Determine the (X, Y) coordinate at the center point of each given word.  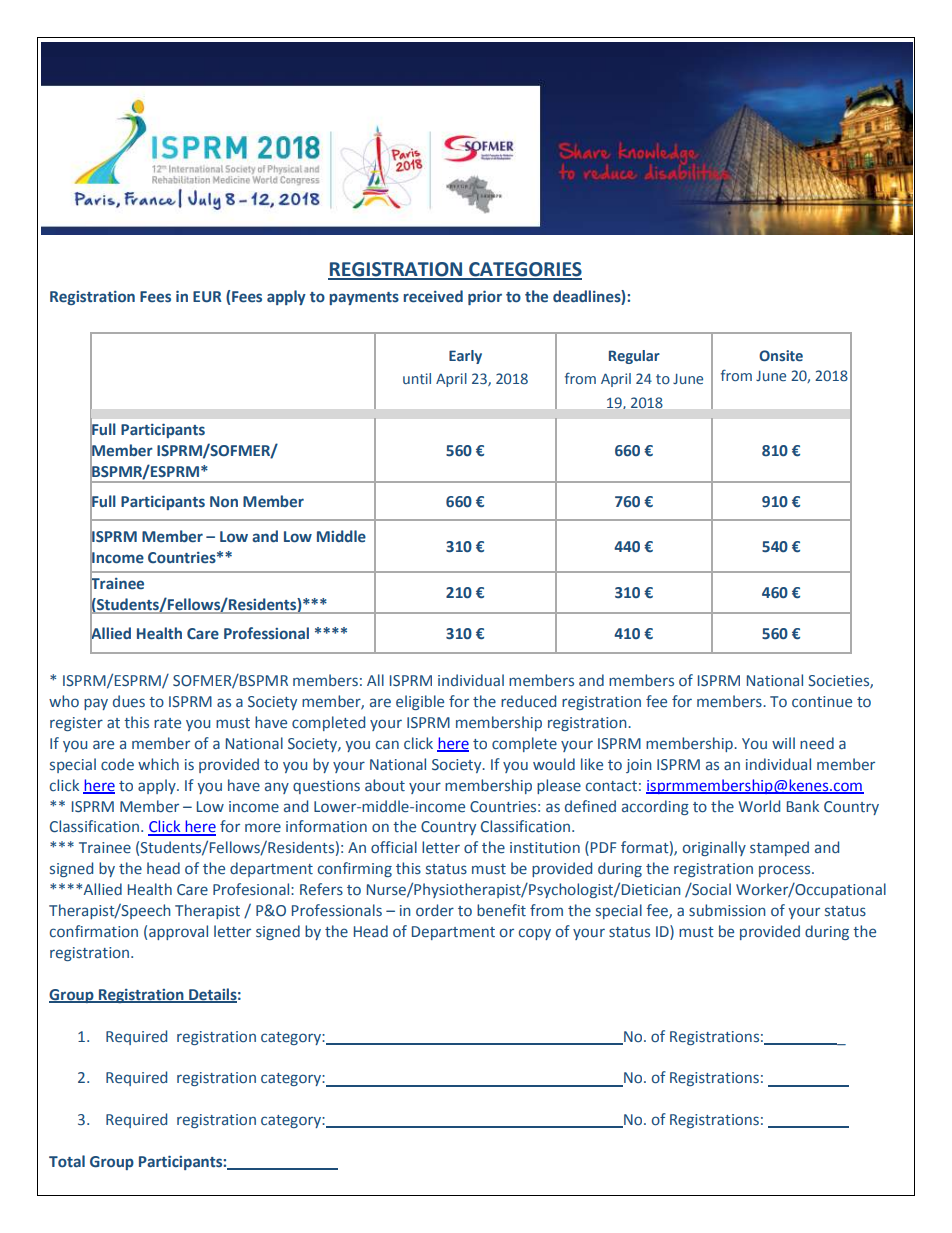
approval (178, 932)
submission (727, 910)
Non (224, 501)
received (433, 296)
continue (822, 702)
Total (67, 1161)
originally (714, 848)
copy (535, 934)
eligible (420, 702)
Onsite (781, 355)
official (394, 847)
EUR (207, 297)
